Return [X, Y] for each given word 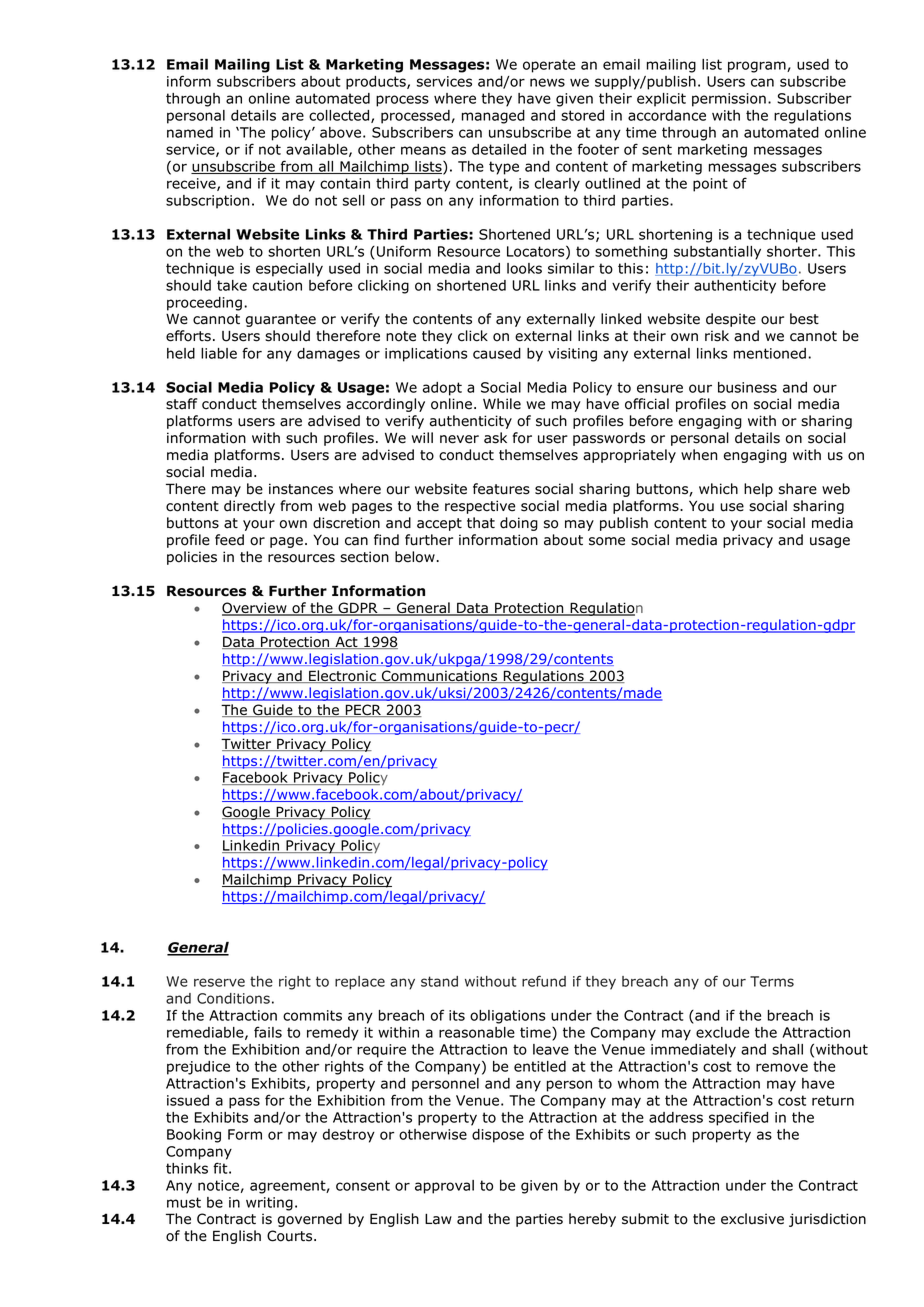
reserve [219, 982]
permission [729, 100]
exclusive [752, 1219]
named [190, 132]
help [758, 490]
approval [444, 1187]
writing [269, 1204]
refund [544, 981]
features [501, 489]
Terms [772, 981]
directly [249, 507]
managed [493, 117]
